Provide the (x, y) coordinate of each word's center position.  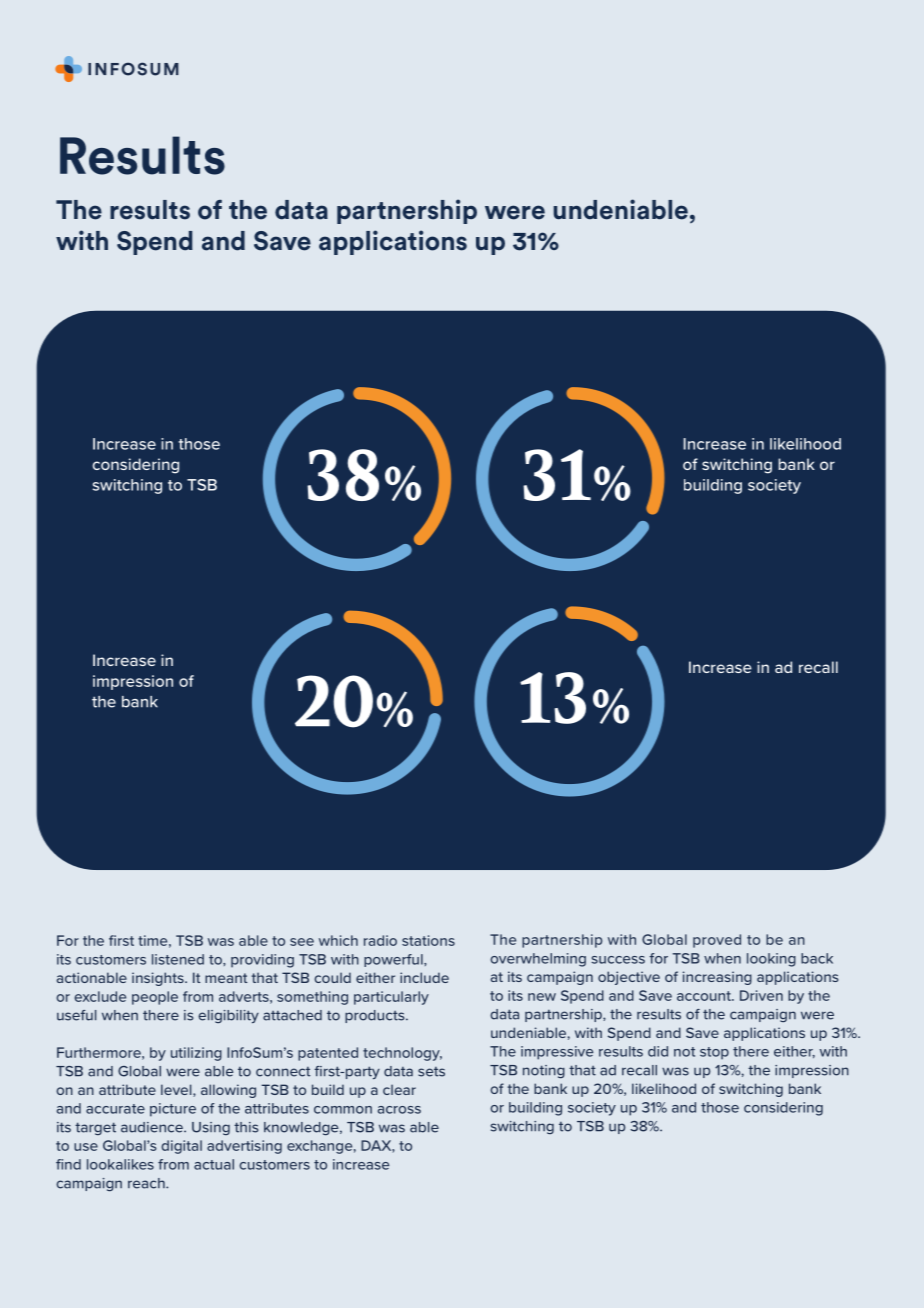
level (177, 1090)
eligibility (228, 1016)
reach (147, 1183)
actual (214, 1164)
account (705, 996)
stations (428, 940)
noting (544, 1072)
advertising (244, 1147)
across (399, 1110)
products (376, 1016)
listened (178, 959)
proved (717, 941)
